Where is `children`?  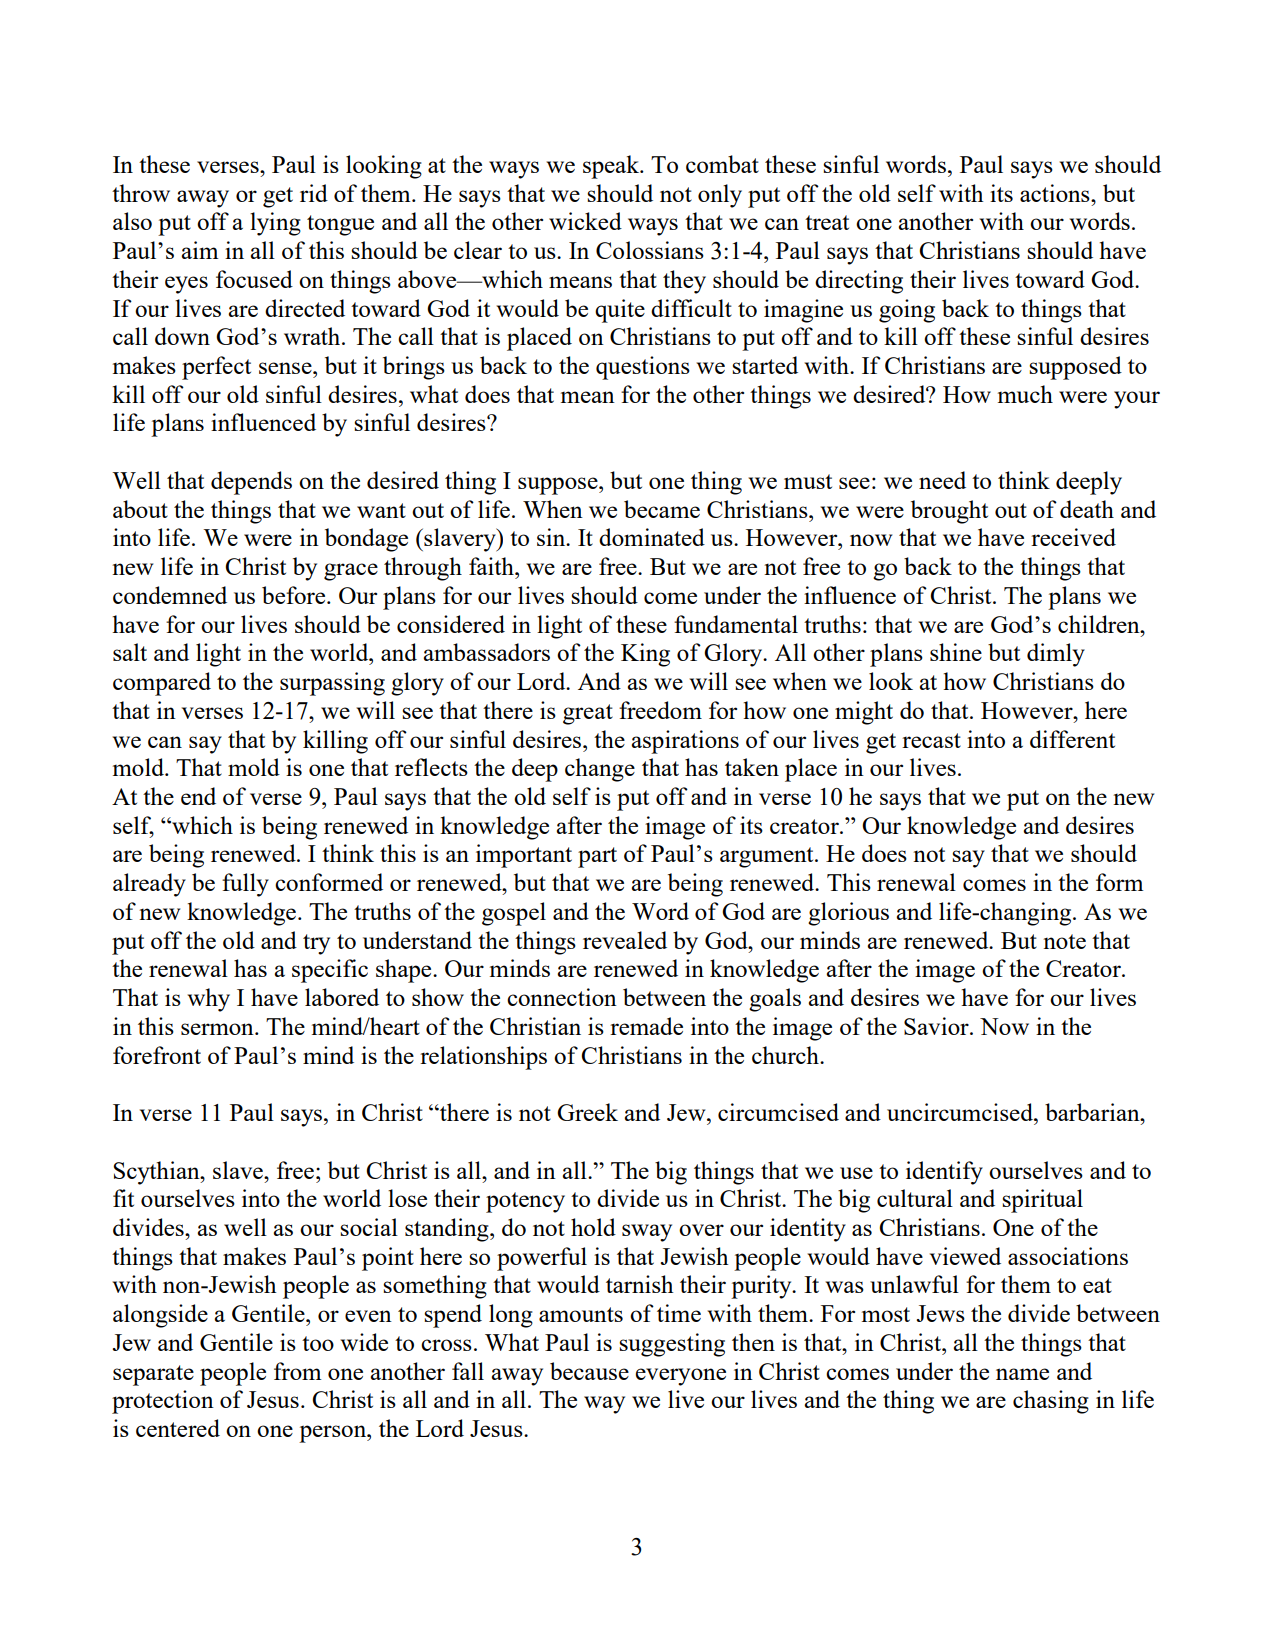 children is located at coordinates (1100, 624).
